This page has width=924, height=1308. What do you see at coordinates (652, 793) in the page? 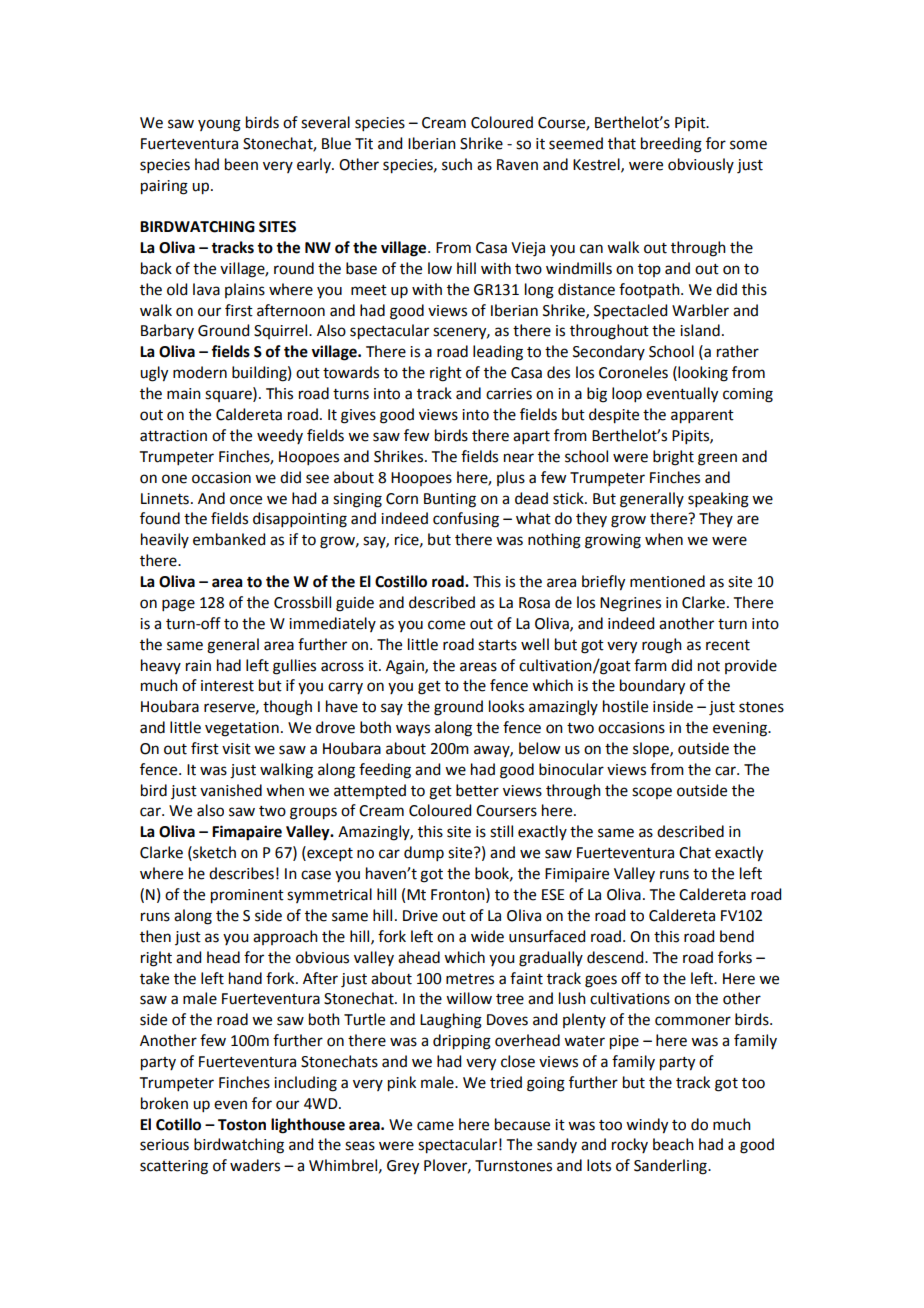
I see `scope` at bounding box center [652, 793].
